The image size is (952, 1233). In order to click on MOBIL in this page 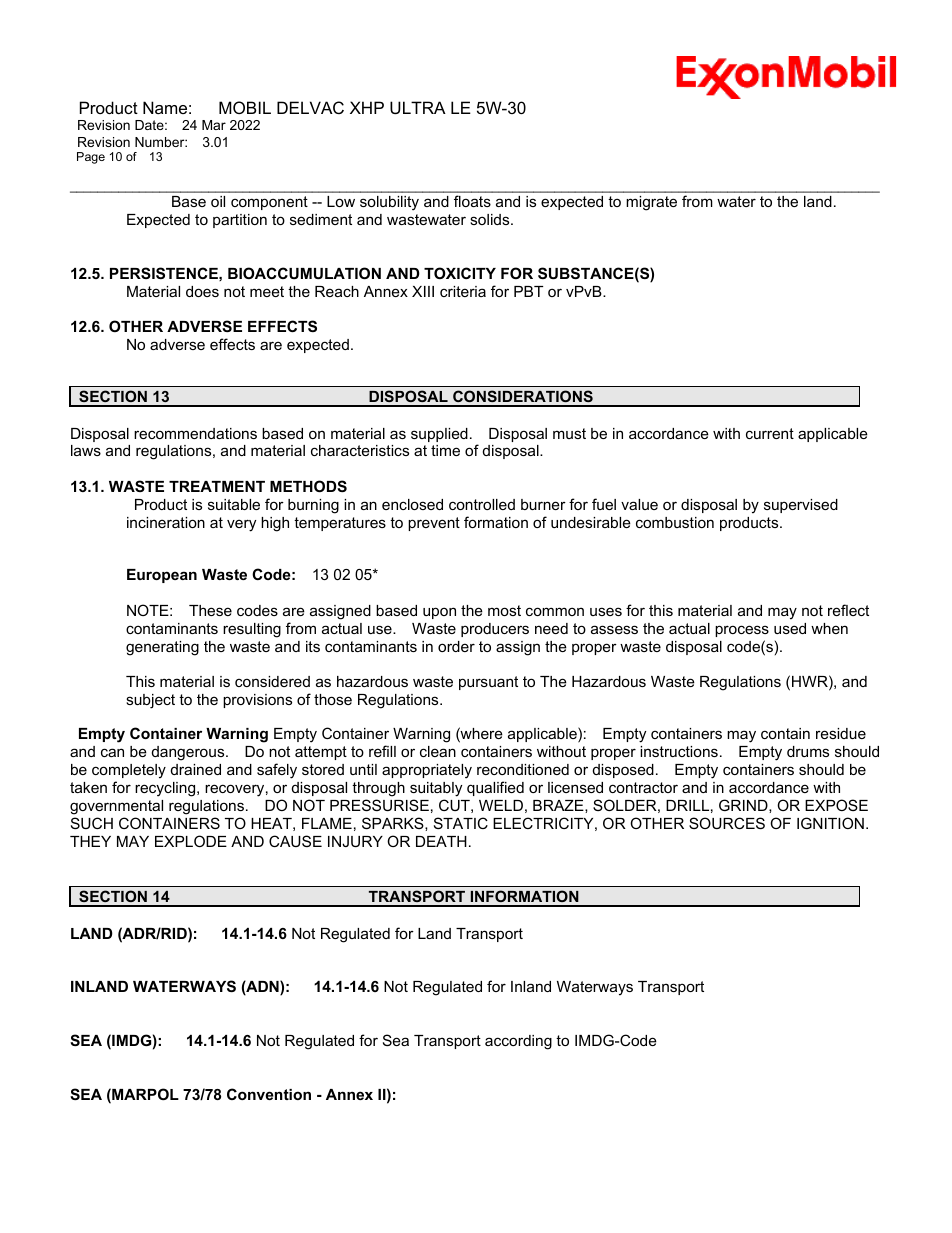, I will do `click(245, 107)`.
